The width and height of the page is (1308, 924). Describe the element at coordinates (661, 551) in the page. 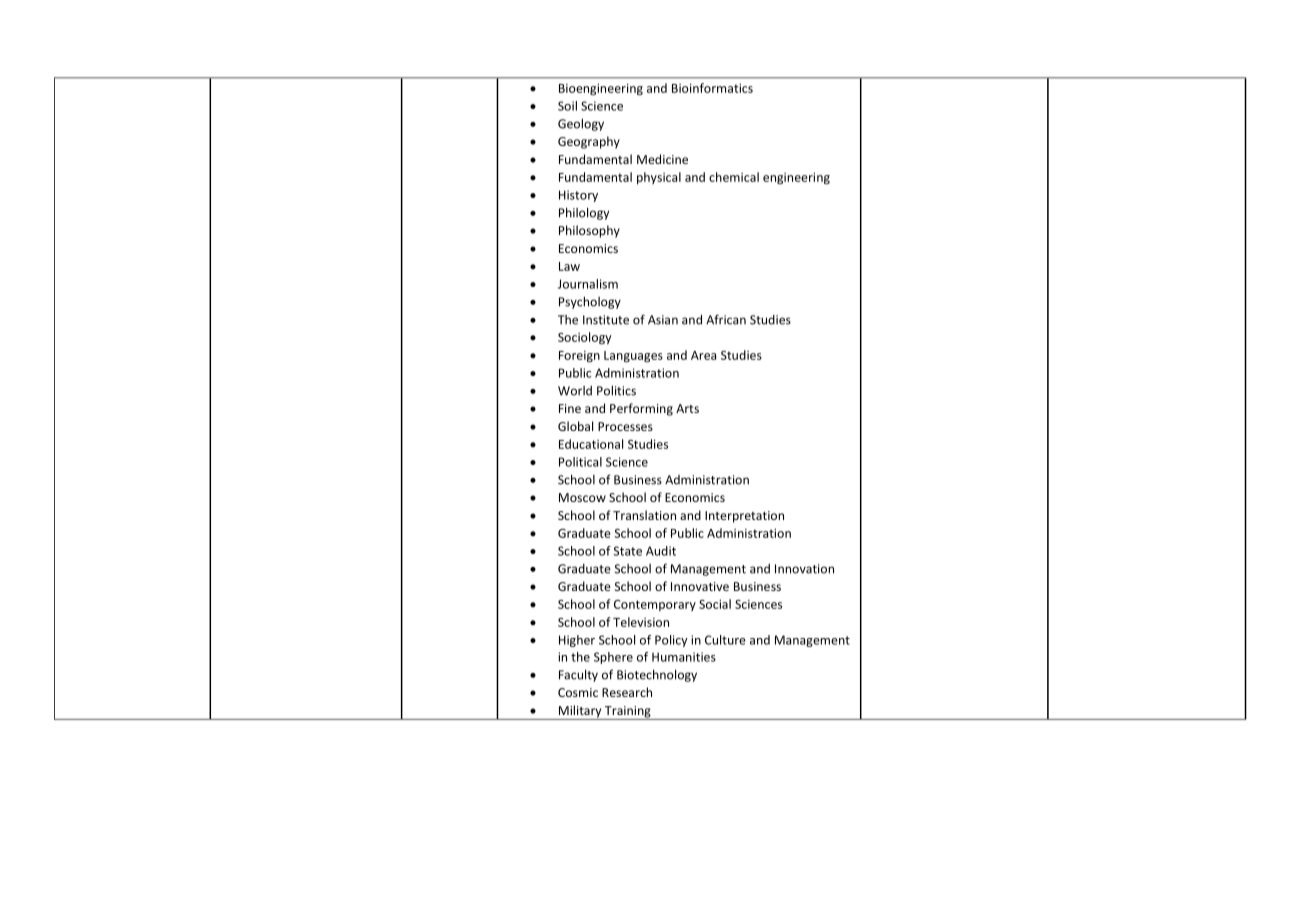

I see `Audit` at that location.
